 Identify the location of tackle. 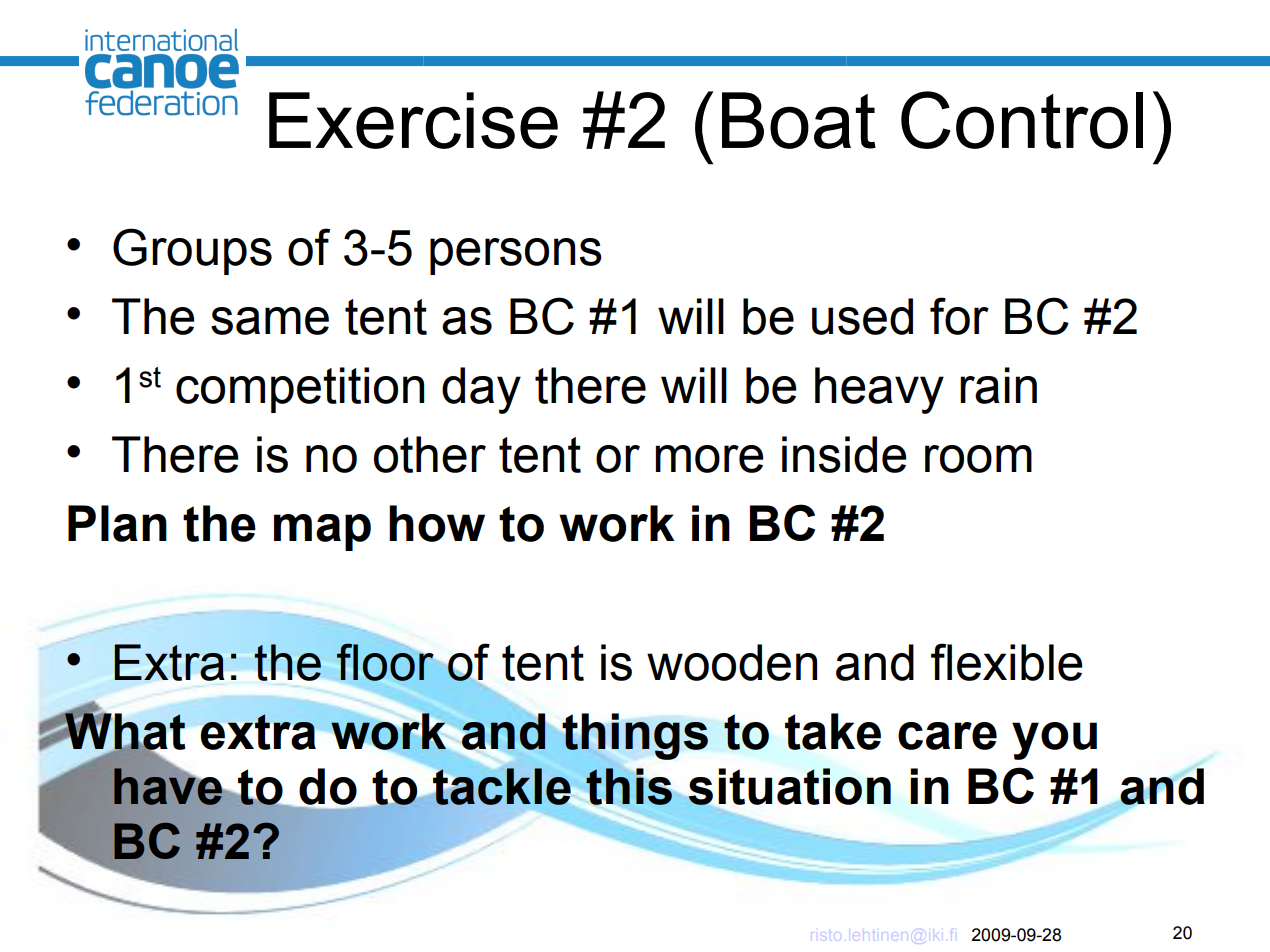
(501, 786).
